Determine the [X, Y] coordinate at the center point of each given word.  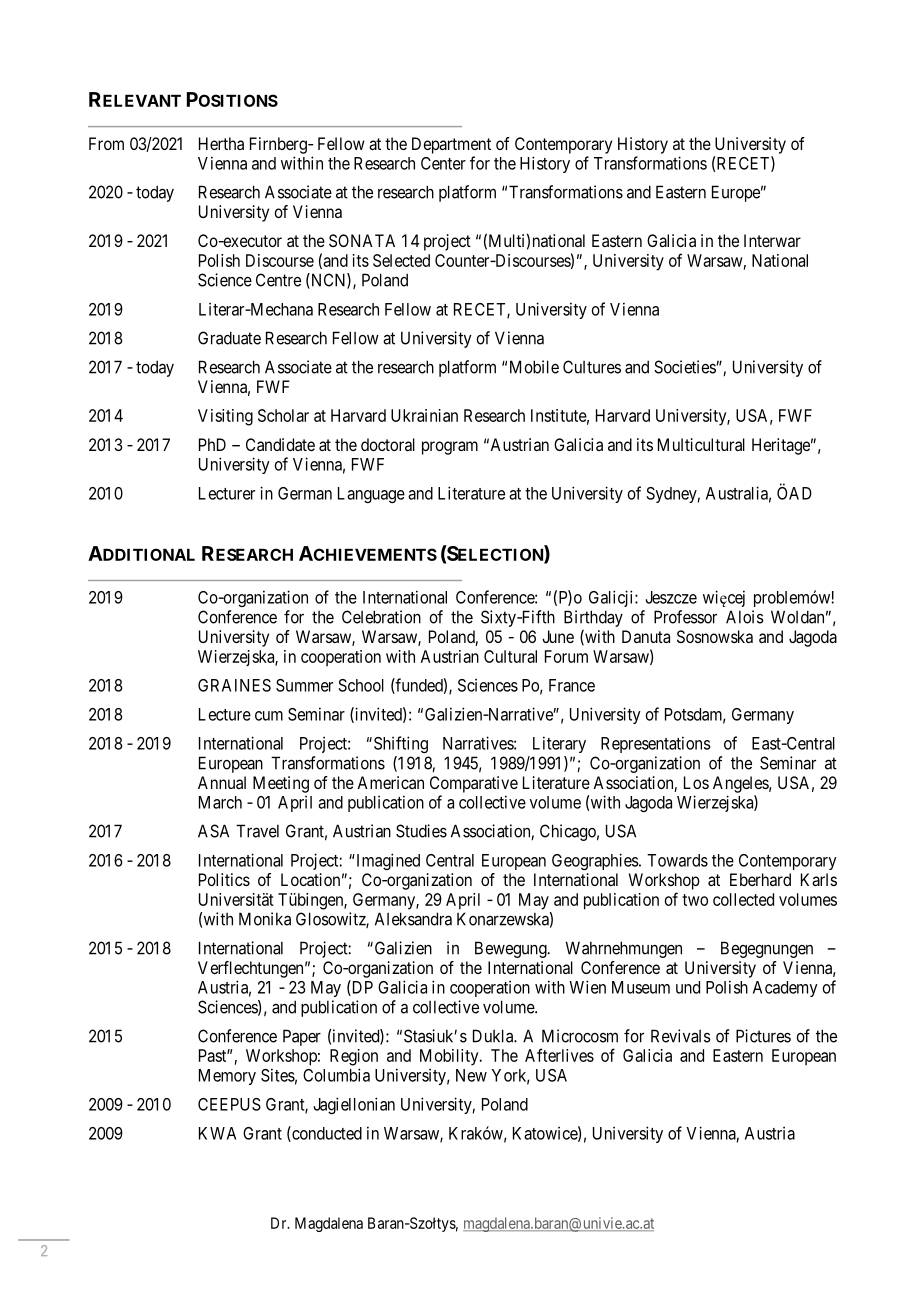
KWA [217, 1133]
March [220, 802]
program [450, 448]
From [106, 143]
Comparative [474, 784]
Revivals [681, 1036]
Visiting [225, 417]
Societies [685, 367]
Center [443, 163]
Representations [656, 744]
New [471, 1075]
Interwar [772, 240]
